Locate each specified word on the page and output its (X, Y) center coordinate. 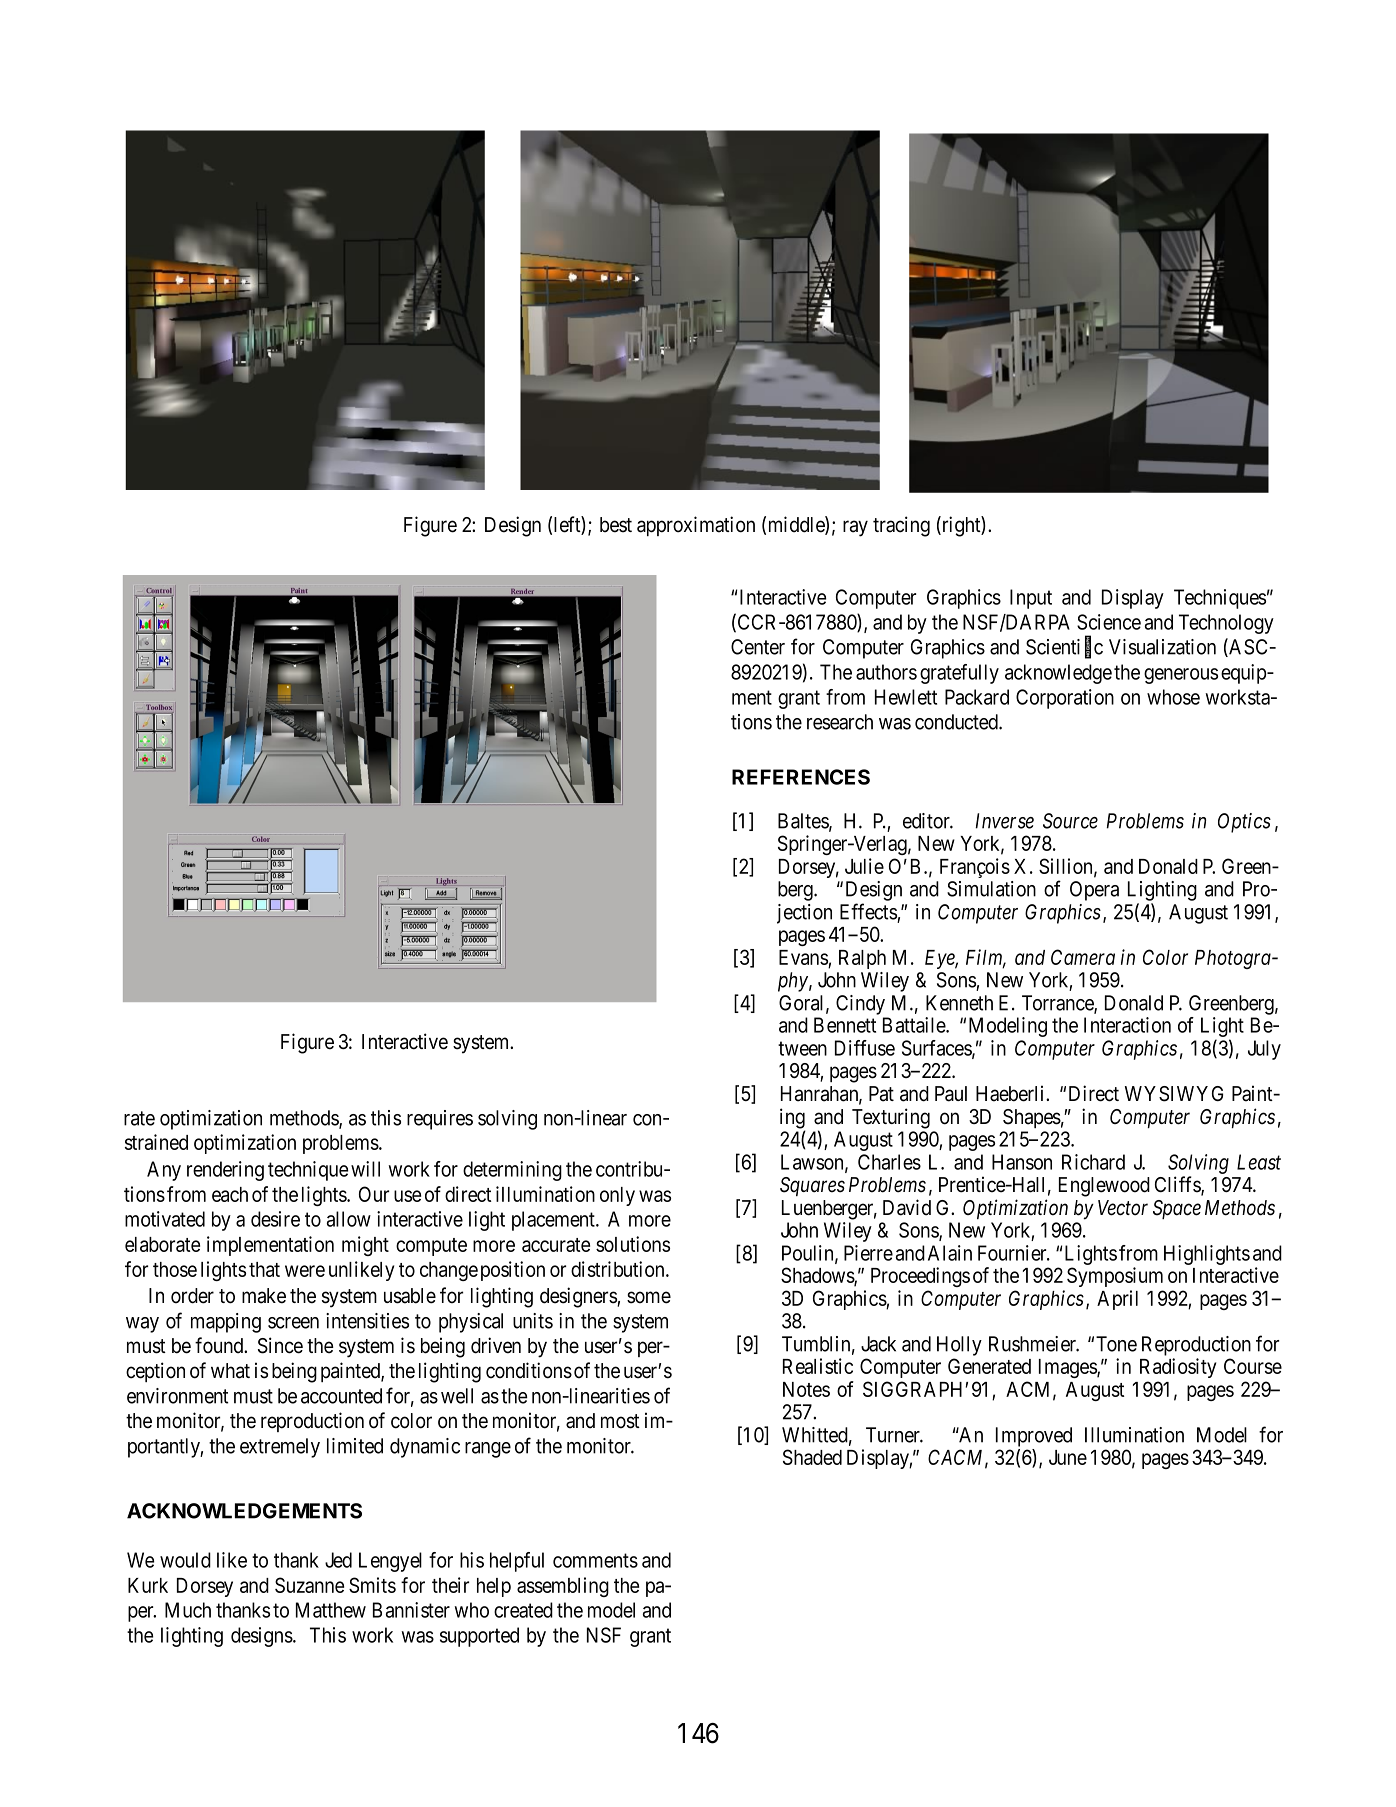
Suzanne (309, 1585)
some (649, 1297)
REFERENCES (801, 777)
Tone (1116, 1344)
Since (280, 1345)
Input (1031, 599)
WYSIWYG (1174, 1094)
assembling (563, 1587)
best (616, 525)
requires (440, 1120)
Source (1070, 821)
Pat (881, 1094)
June (1068, 1457)
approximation (696, 526)
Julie (864, 866)
